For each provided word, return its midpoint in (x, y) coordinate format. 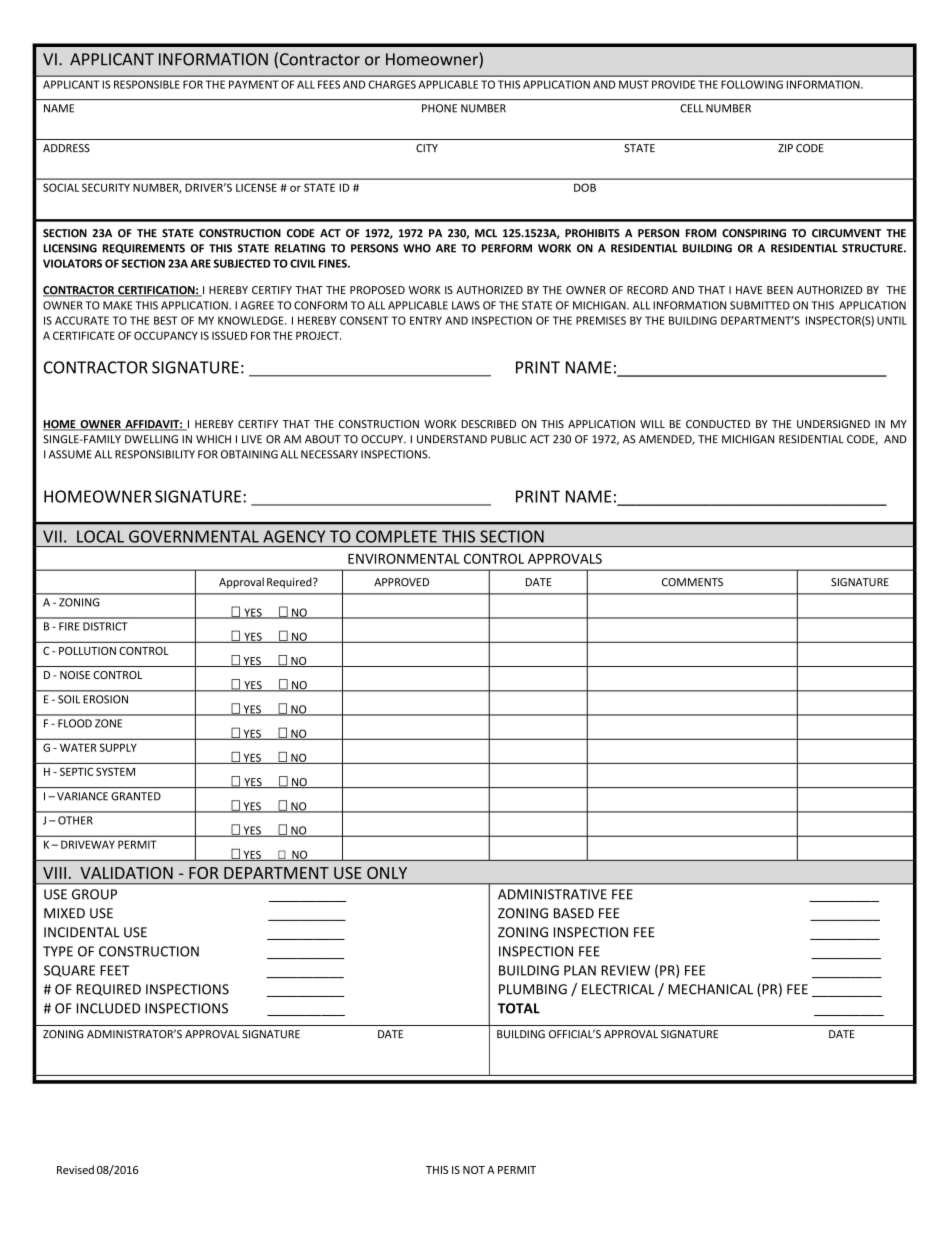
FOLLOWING (752, 84)
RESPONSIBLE (147, 84)
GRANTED (136, 796)
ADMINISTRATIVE (552, 894)
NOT (474, 1170)
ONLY (387, 873)
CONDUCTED (718, 424)
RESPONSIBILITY (155, 454)
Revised (75, 1169)
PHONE (439, 108)
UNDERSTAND (452, 439)
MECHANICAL (710, 989)
